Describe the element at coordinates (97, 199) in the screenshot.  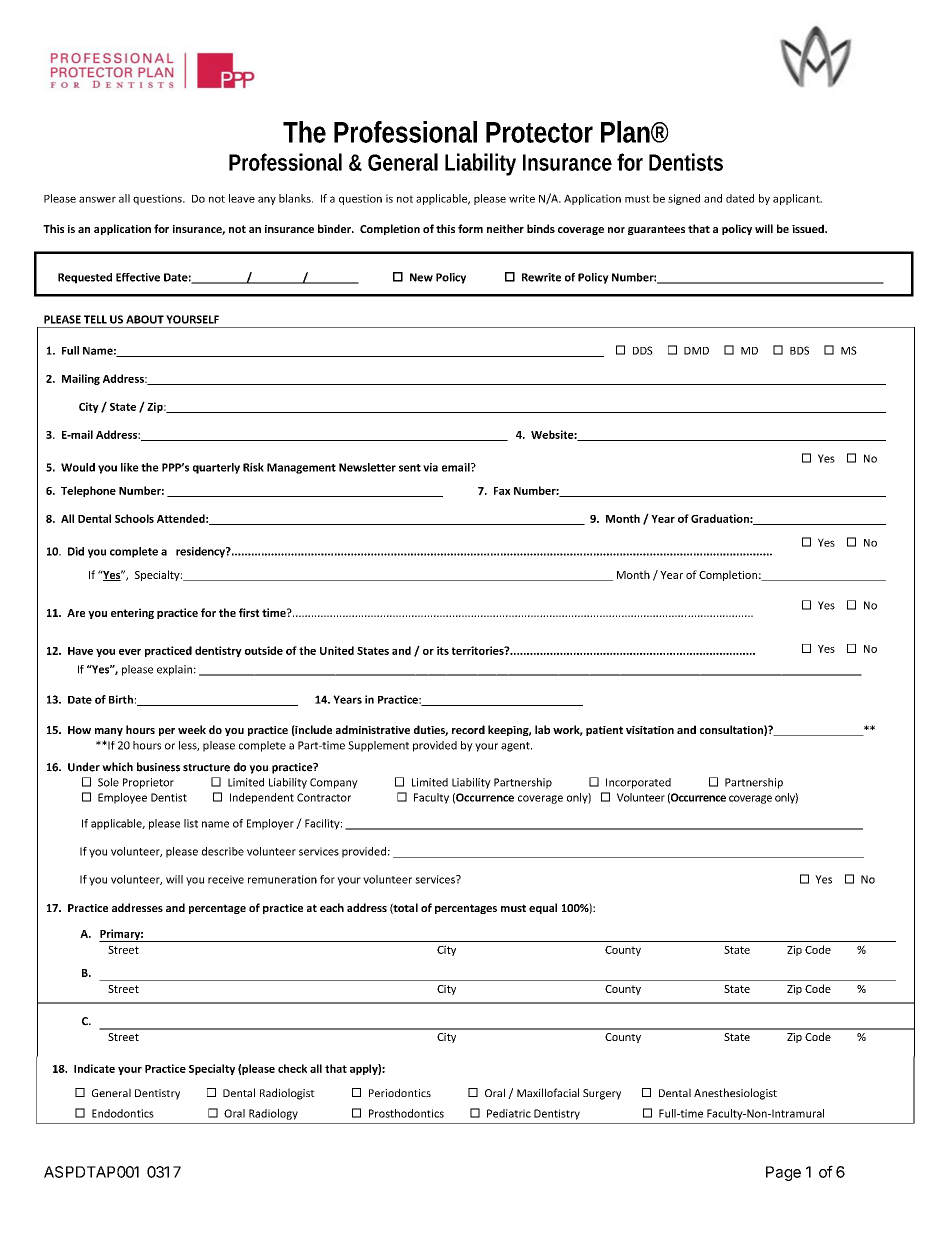
I see `answer` at that location.
